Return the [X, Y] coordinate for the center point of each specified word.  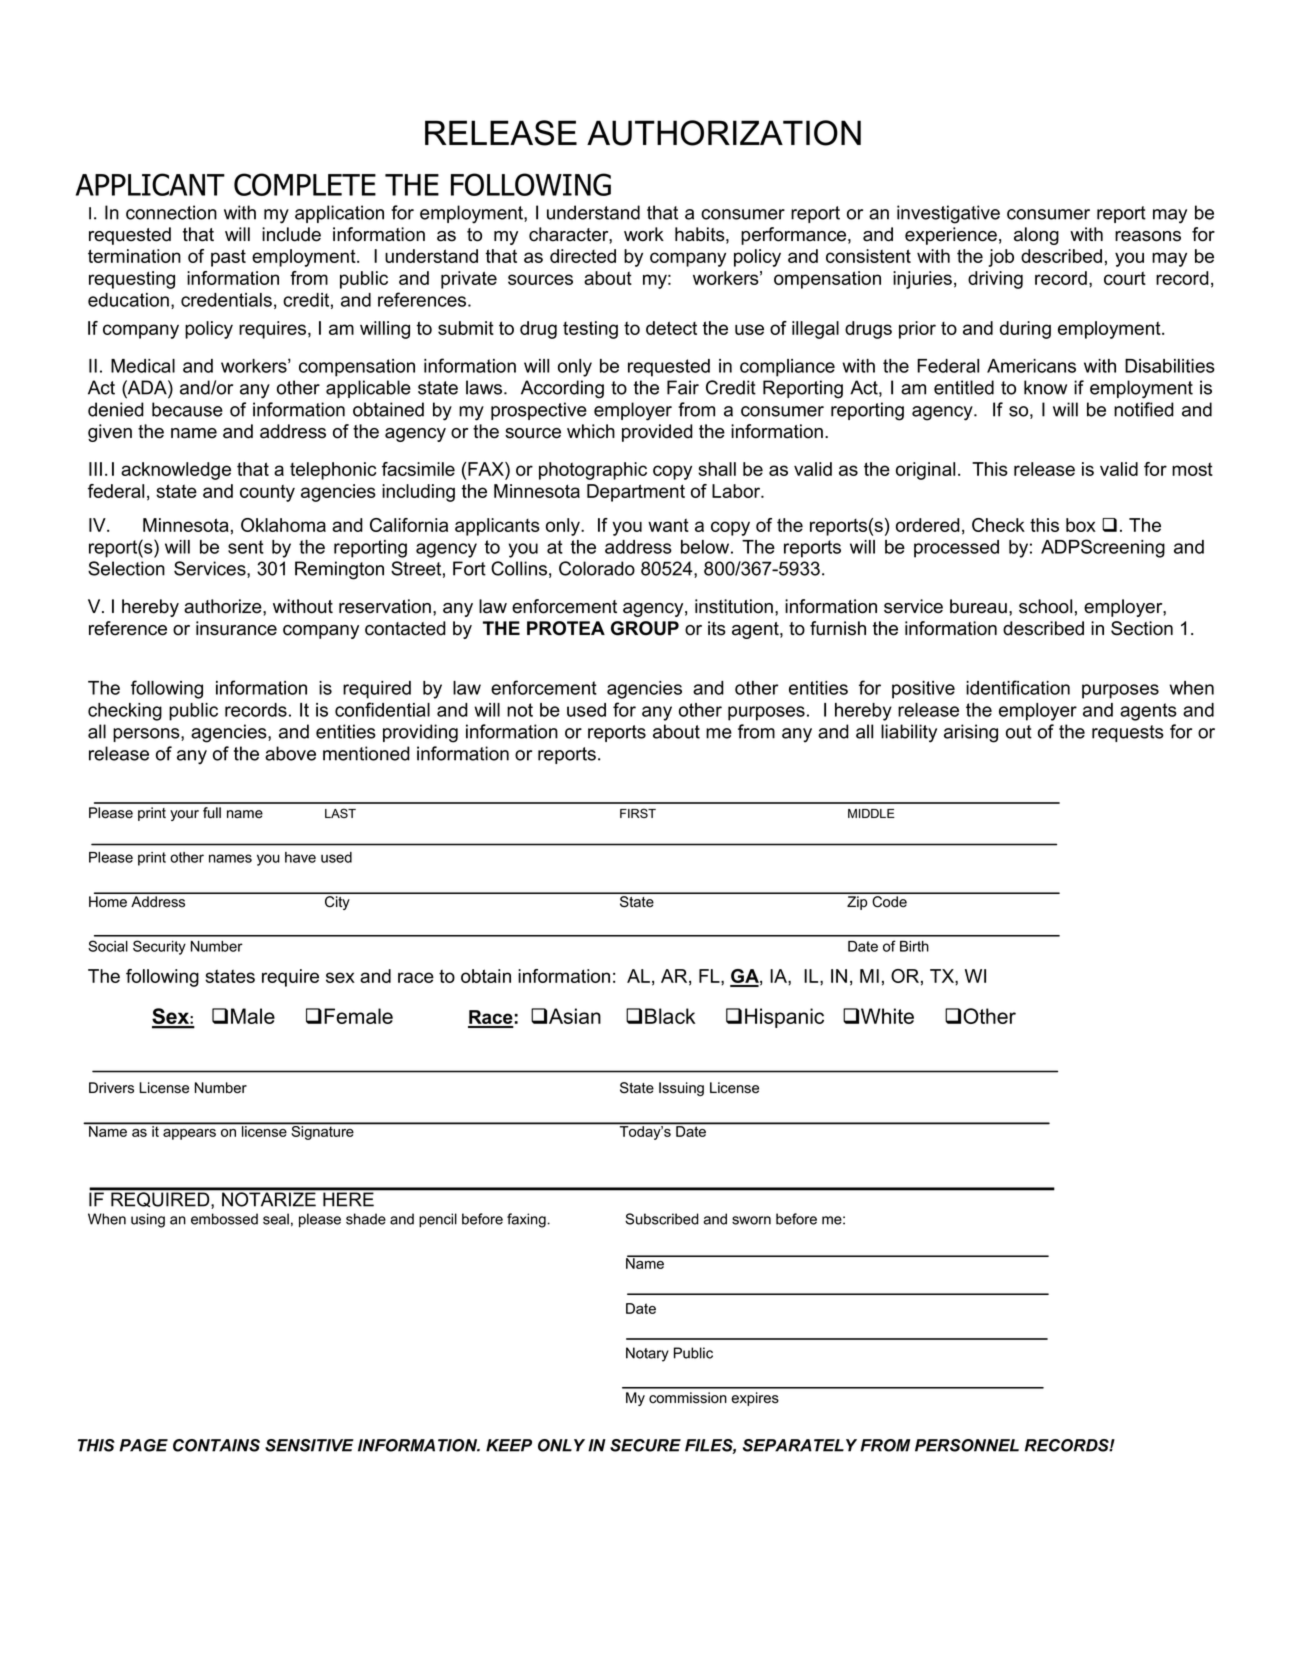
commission [688, 1398]
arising [971, 733]
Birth [914, 946]
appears [189, 1134]
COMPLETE [305, 184]
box [1081, 525]
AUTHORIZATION [724, 133]
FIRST [638, 813]
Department [636, 493]
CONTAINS [216, 1445]
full [212, 813]
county [267, 493]
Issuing [681, 1089]
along [1036, 236]
